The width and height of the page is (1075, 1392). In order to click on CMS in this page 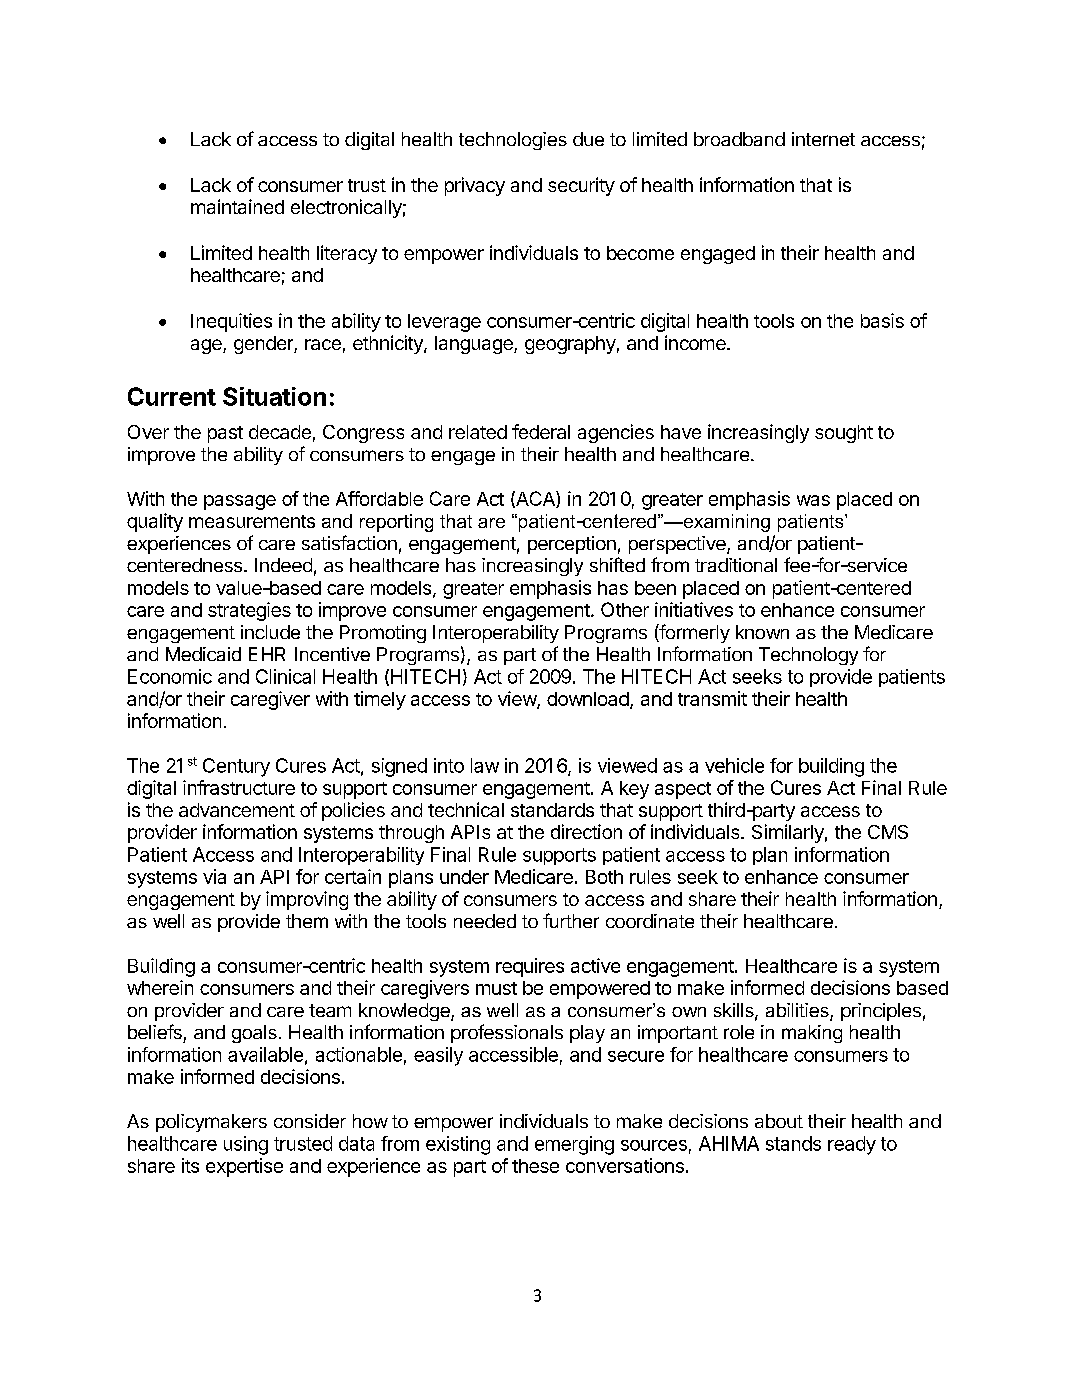, I will do `click(888, 832)`.
